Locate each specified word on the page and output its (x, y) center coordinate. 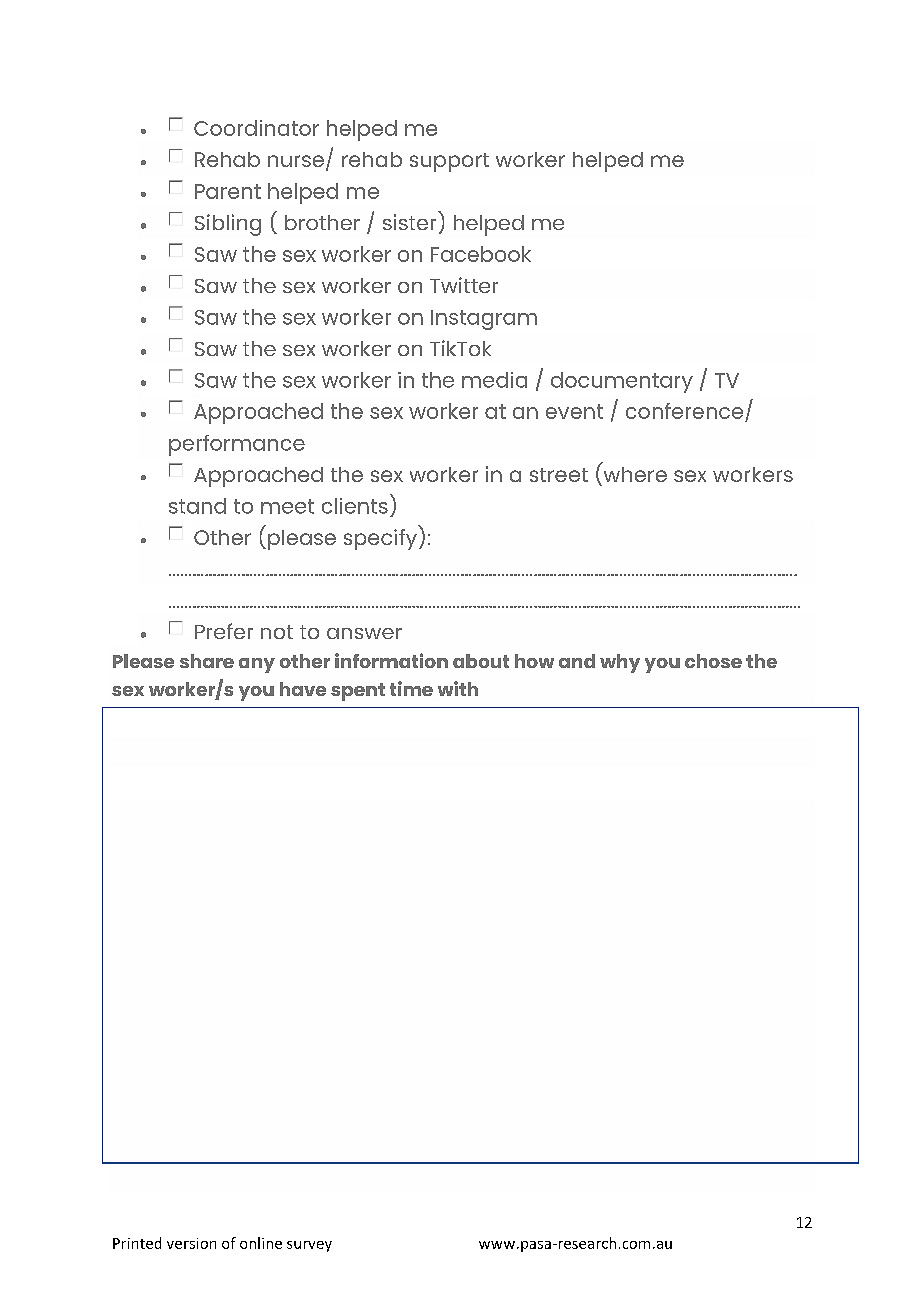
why (620, 663)
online (261, 1243)
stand (197, 506)
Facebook (481, 254)
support (449, 162)
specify (380, 539)
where (635, 474)
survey (309, 1246)
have (303, 689)
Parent (228, 191)
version (191, 1243)
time (411, 688)
